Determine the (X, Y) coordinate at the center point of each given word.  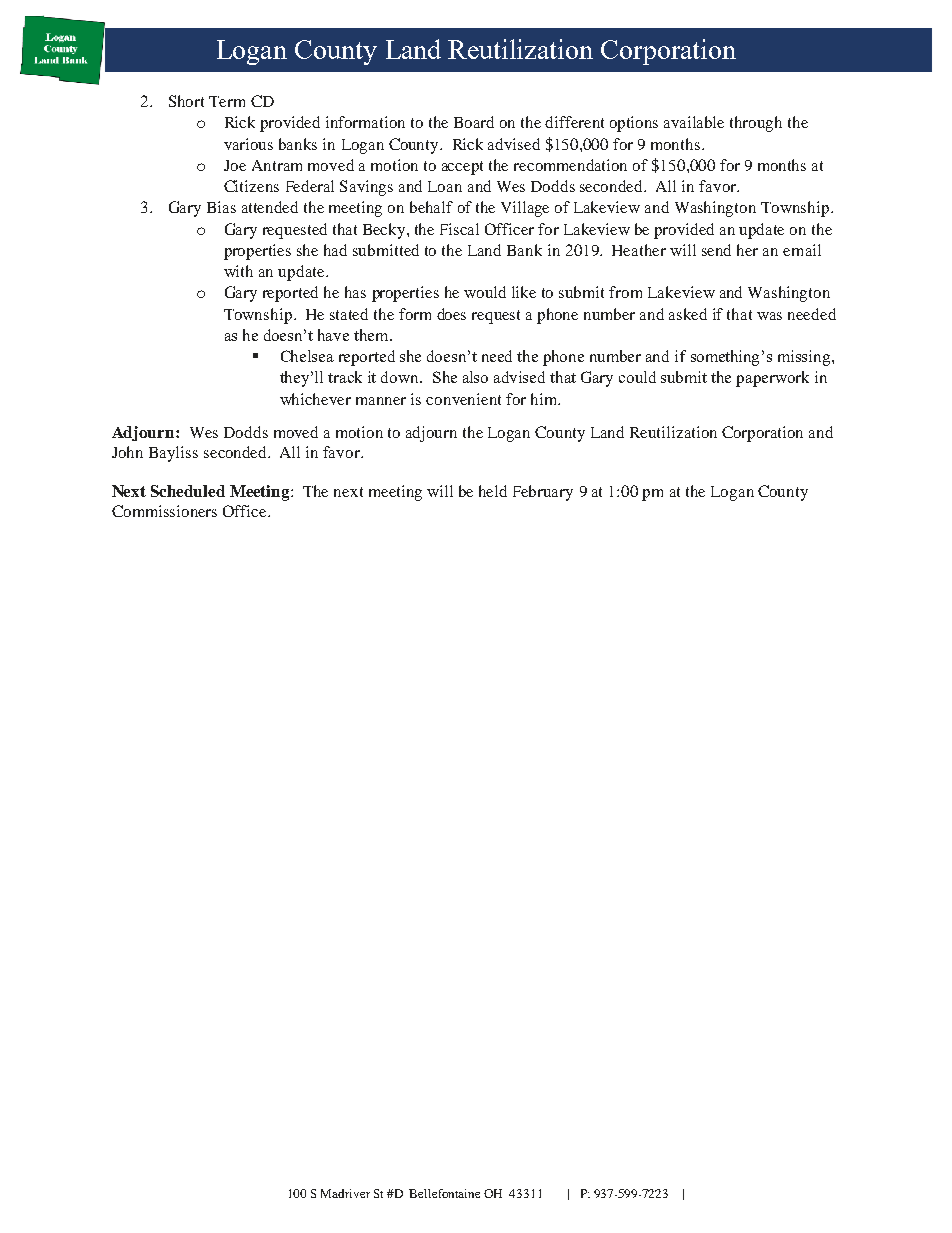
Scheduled (188, 491)
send (716, 250)
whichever (315, 399)
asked (688, 314)
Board (474, 122)
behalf (431, 207)
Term (227, 101)
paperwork (772, 379)
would (485, 292)
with (238, 271)
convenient (463, 399)
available (694, 122)
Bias (221, 207)
